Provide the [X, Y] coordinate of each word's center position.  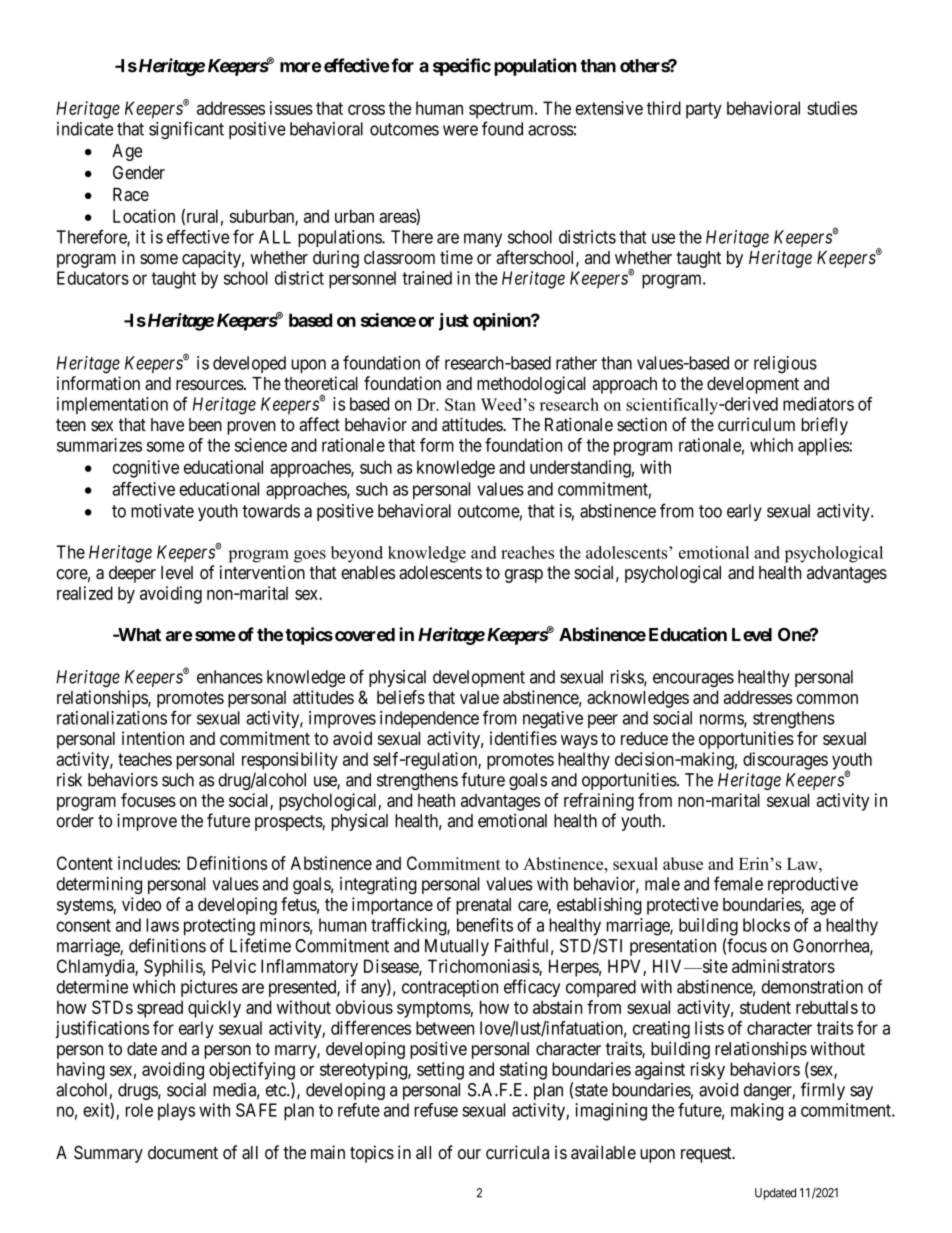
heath [436, 800]
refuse [436, 1110]
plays [176, 1112]
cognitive [146, 469]
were [460, 130]
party [704, 110]
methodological [531, 385]
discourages [785, 761]
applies [824, 447]
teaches [145, 759]
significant [186, 130]
